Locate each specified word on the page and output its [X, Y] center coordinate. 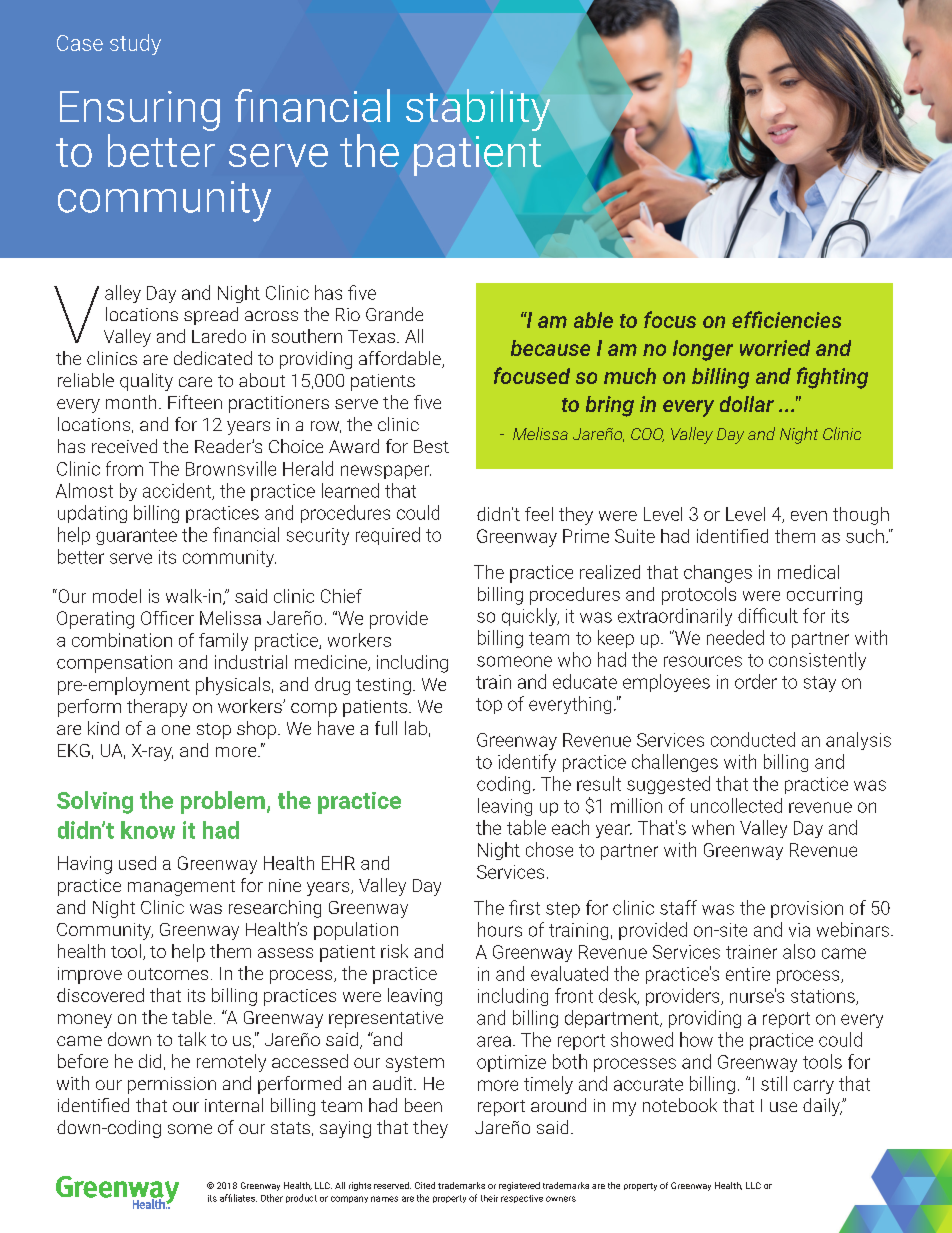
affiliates [238, 1198]
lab [416, 728]
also [799, 951]
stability [478, 110]
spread [211, 316]
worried [775, 348]
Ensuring [140, 111]
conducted [753, 739]
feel [539, 514]
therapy [157, 708]
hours [500, 929]
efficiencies [786, 319]
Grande [394, 314]
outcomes [168, 974]
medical [808, 572]
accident [178, 491]
